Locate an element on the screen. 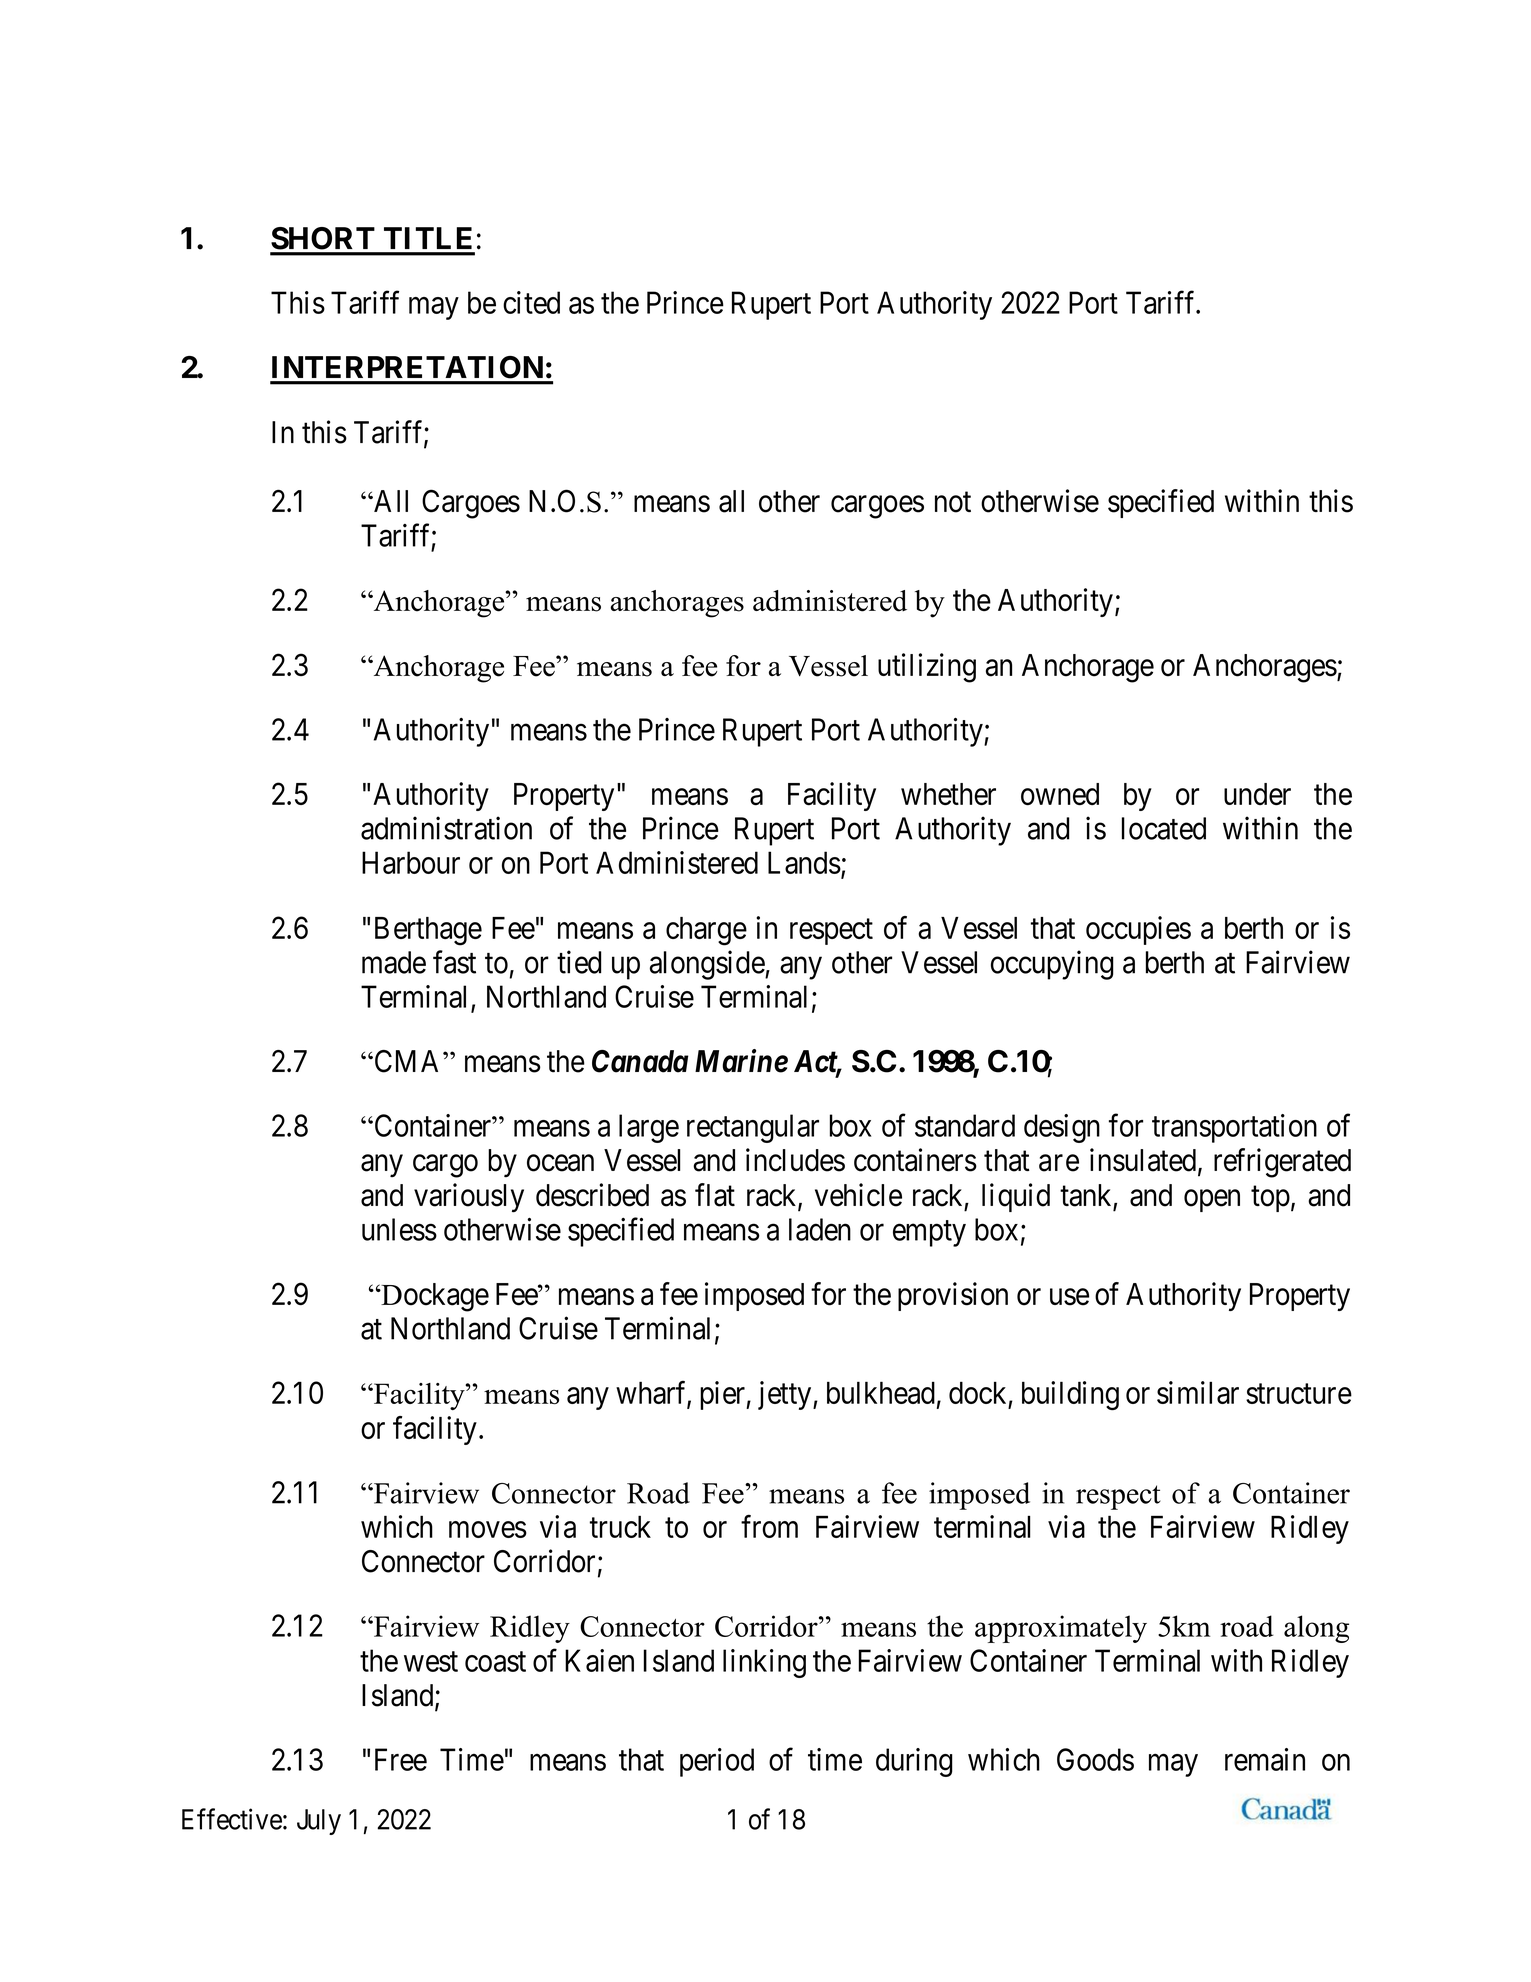  remain is located at coordinates (1265, 1759).
